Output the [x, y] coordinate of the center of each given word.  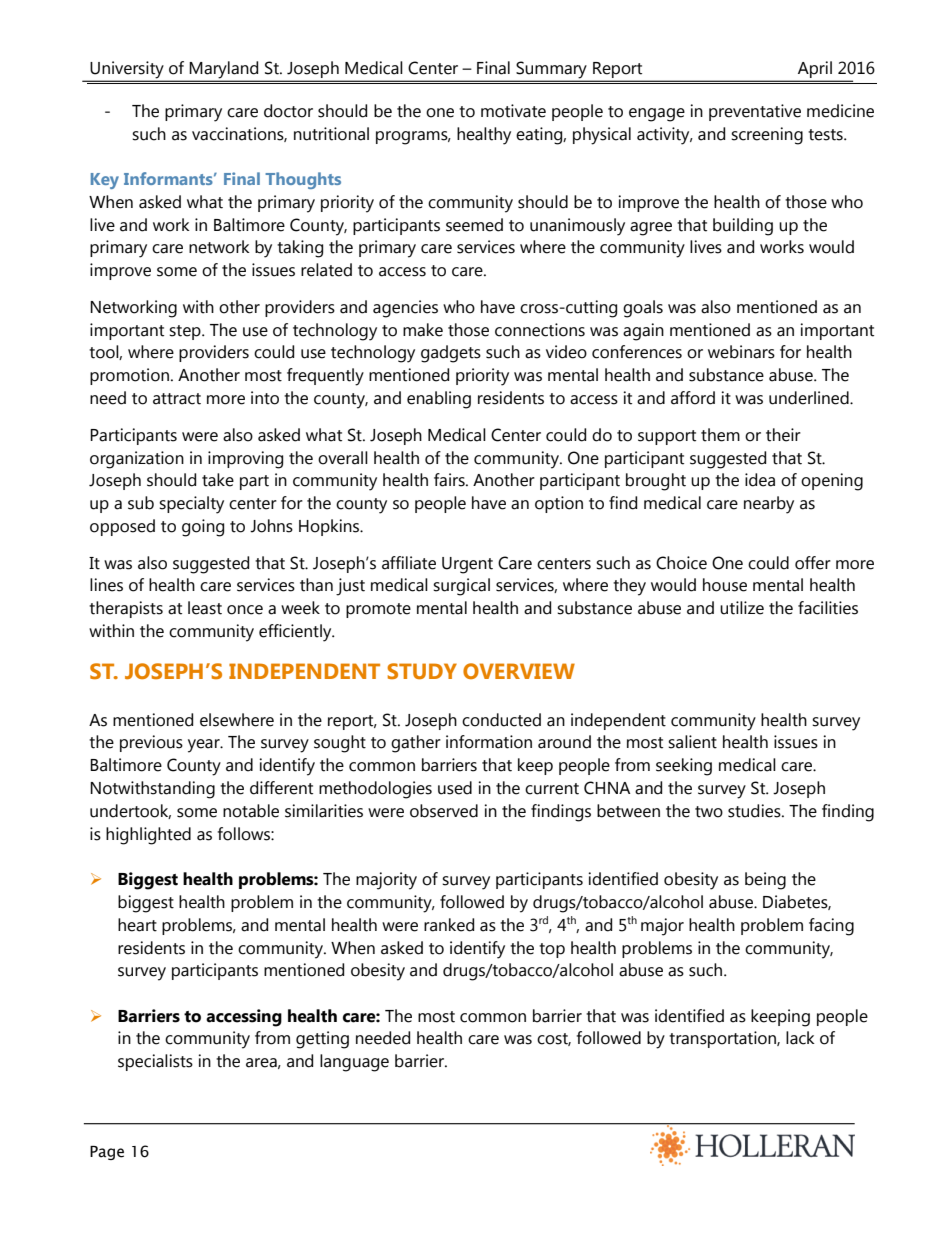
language [354, 1063]
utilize [742, 608]
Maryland [224, 71]
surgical [461, 587]
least [205, 608]
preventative [755, 112]
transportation [723, 1039]
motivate [513, 111]
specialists [155, 1062]
